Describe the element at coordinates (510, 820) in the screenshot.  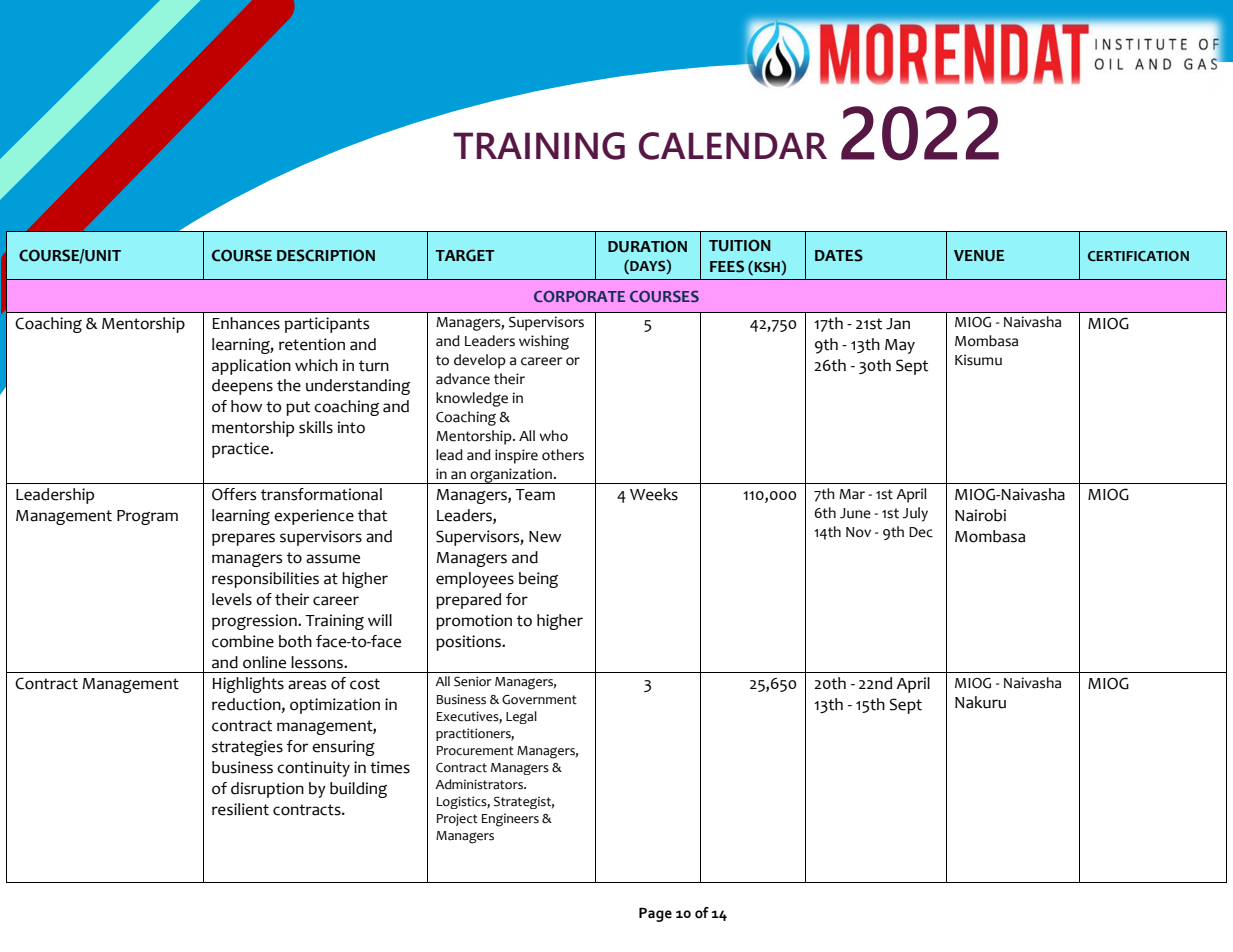
I see `Engineers` at that location.
